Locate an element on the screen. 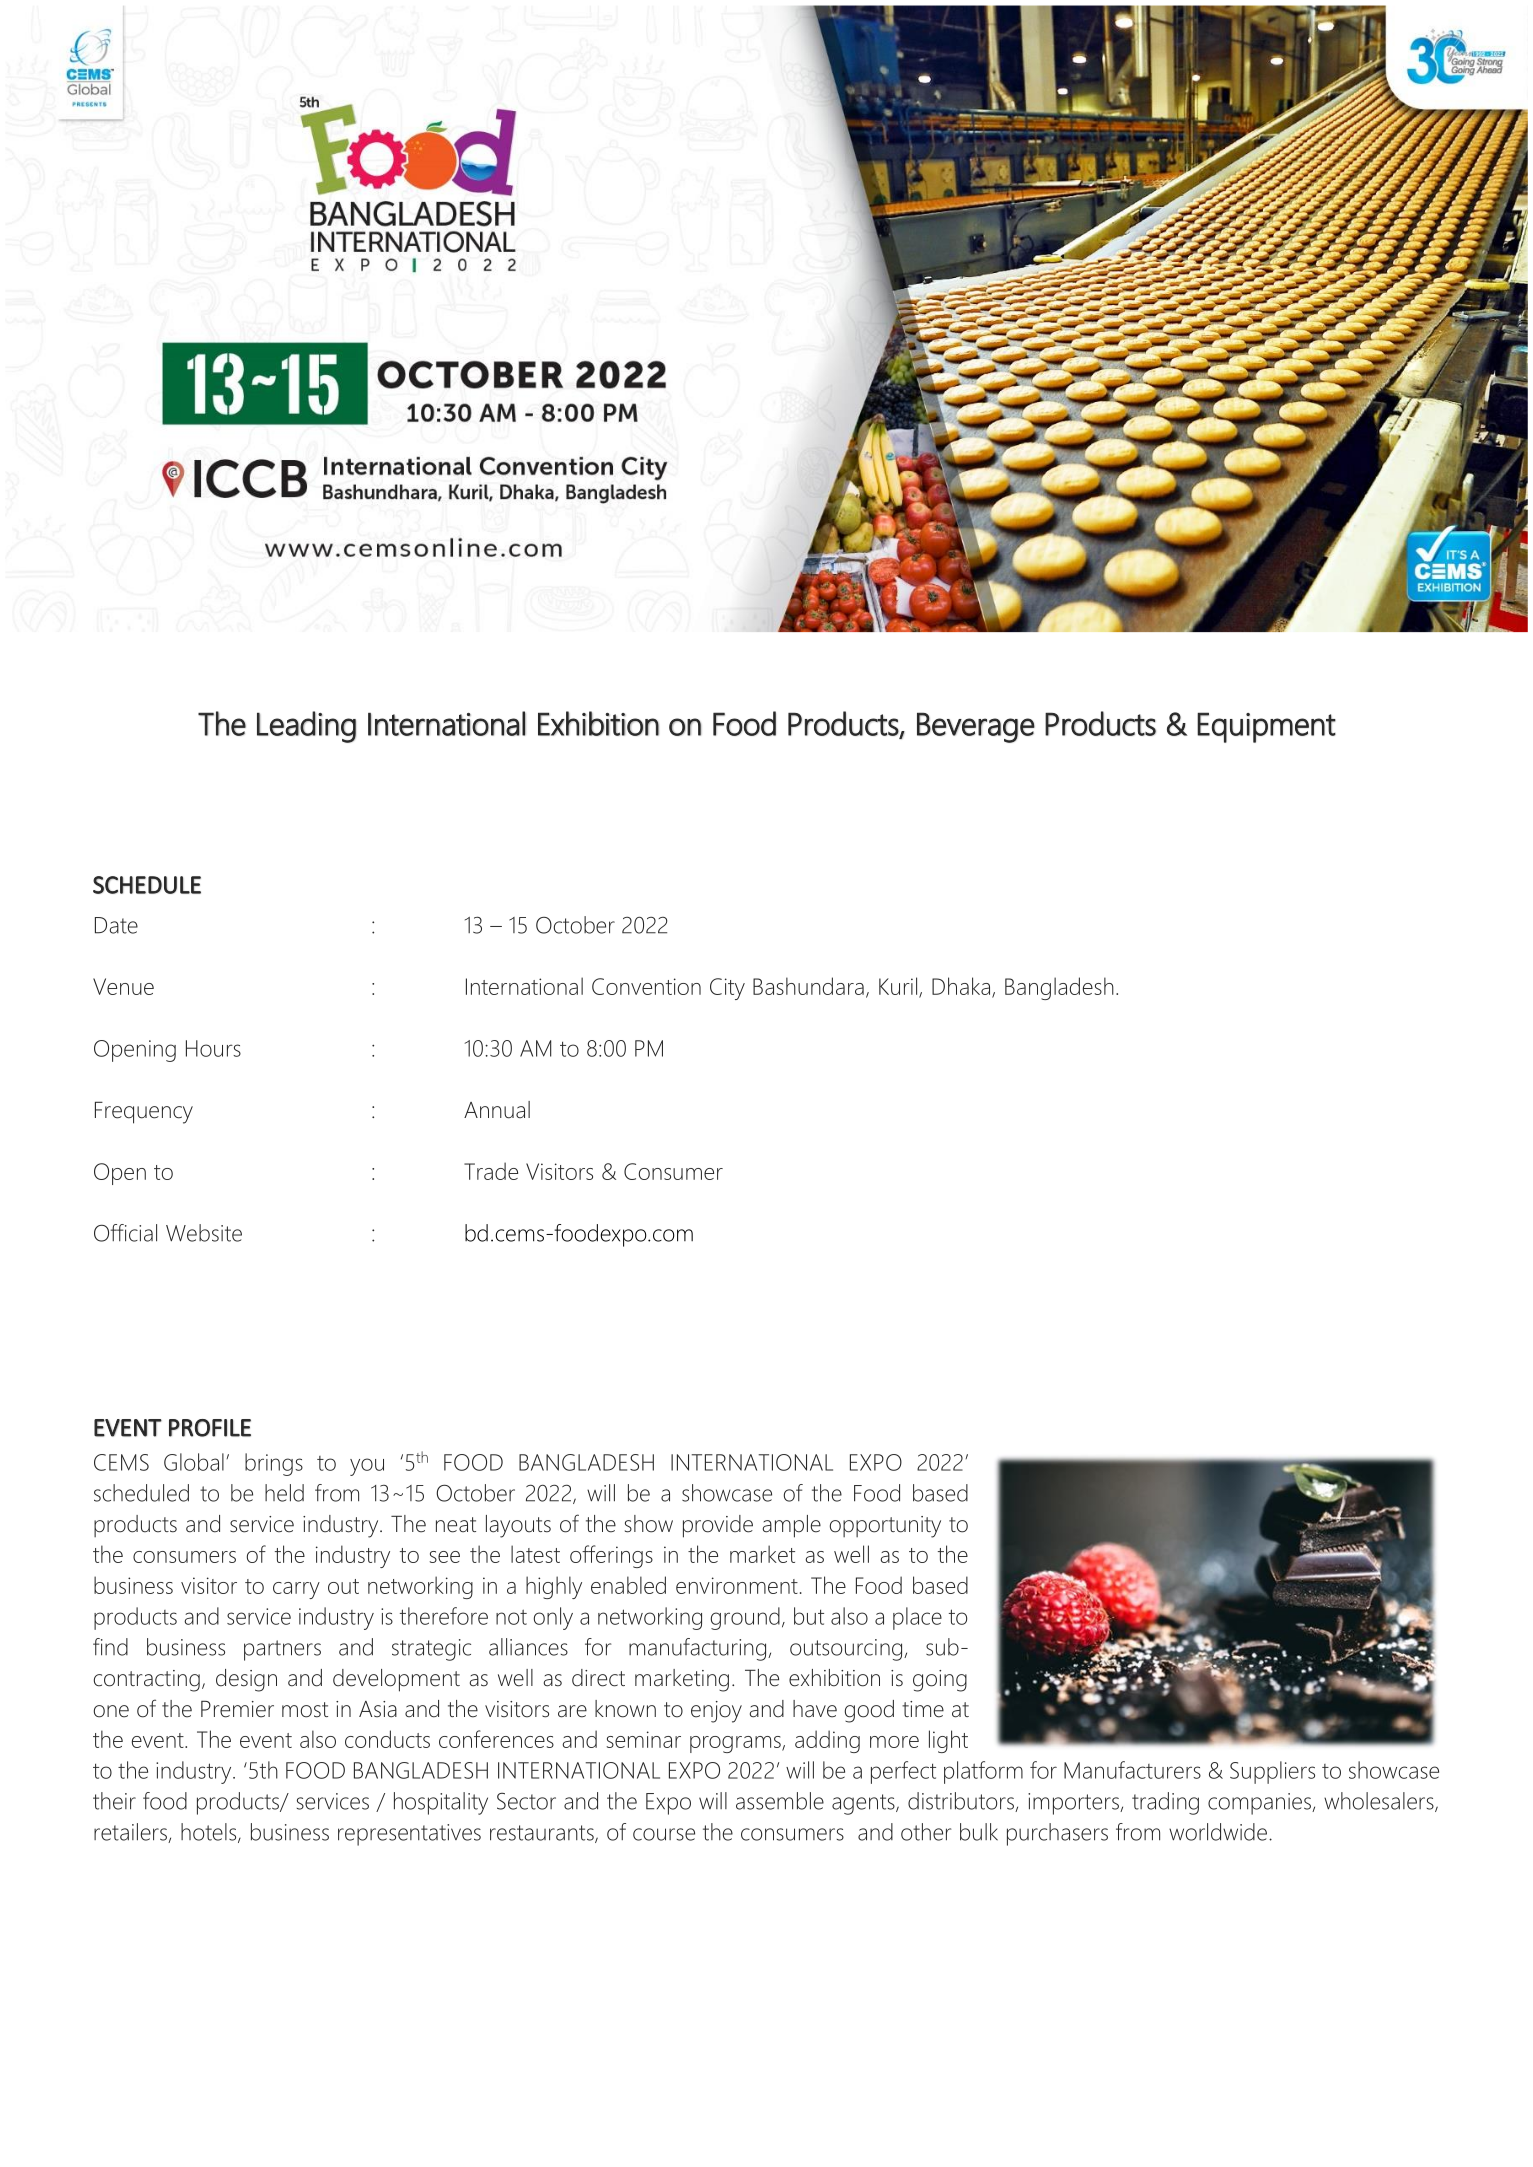  City is located at coordinates (727, 989).
